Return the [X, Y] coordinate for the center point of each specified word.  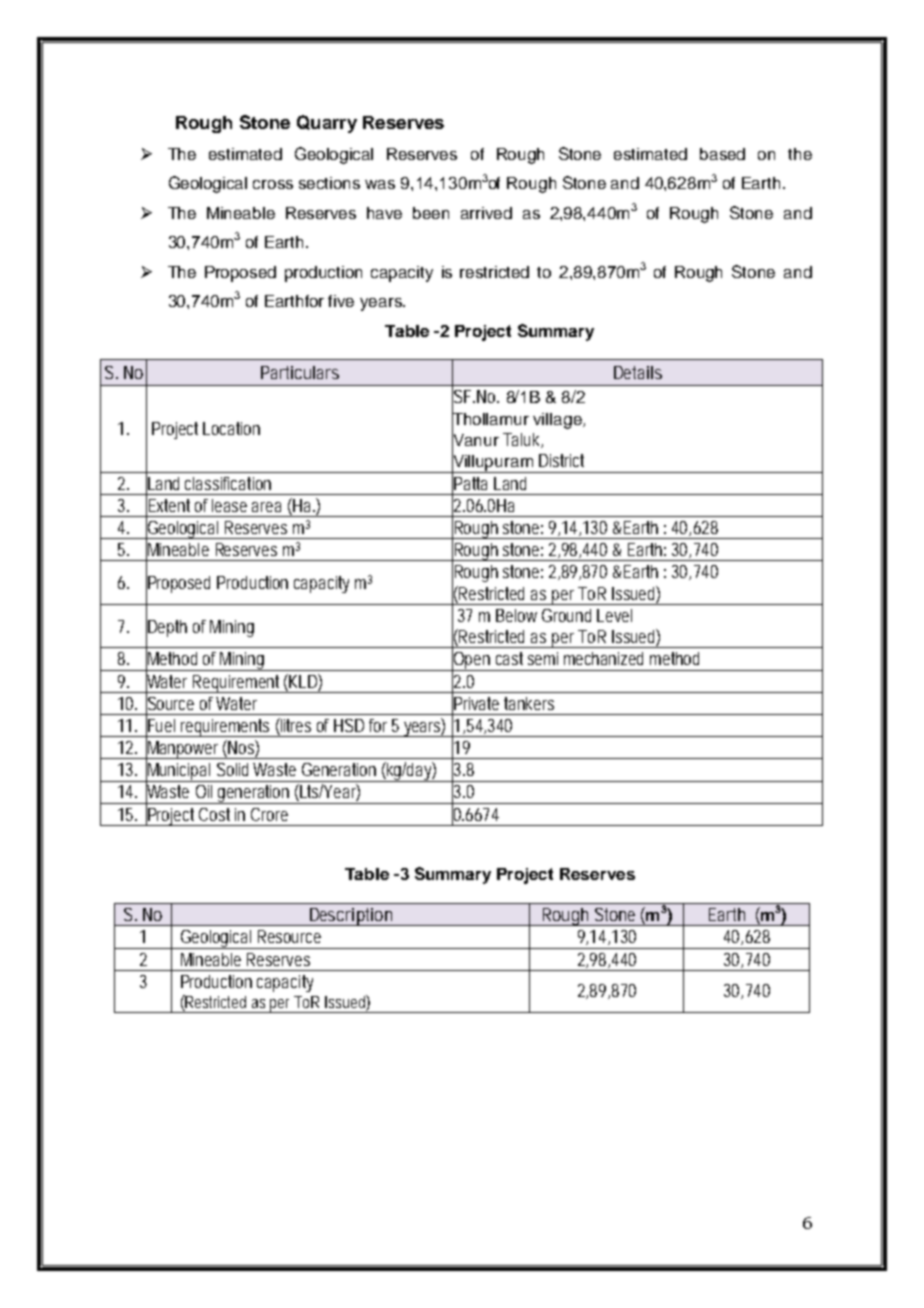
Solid [232, 769]
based [722, 154]
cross [273, 184]
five [341, 301]
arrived [486, 213]
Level [614, 615]
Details [638, 372]
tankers [529, 703]
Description [351, 917]
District [561, 460]
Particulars [300, 372]
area [266, 507]
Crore [269, 814]
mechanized [603, 658]
